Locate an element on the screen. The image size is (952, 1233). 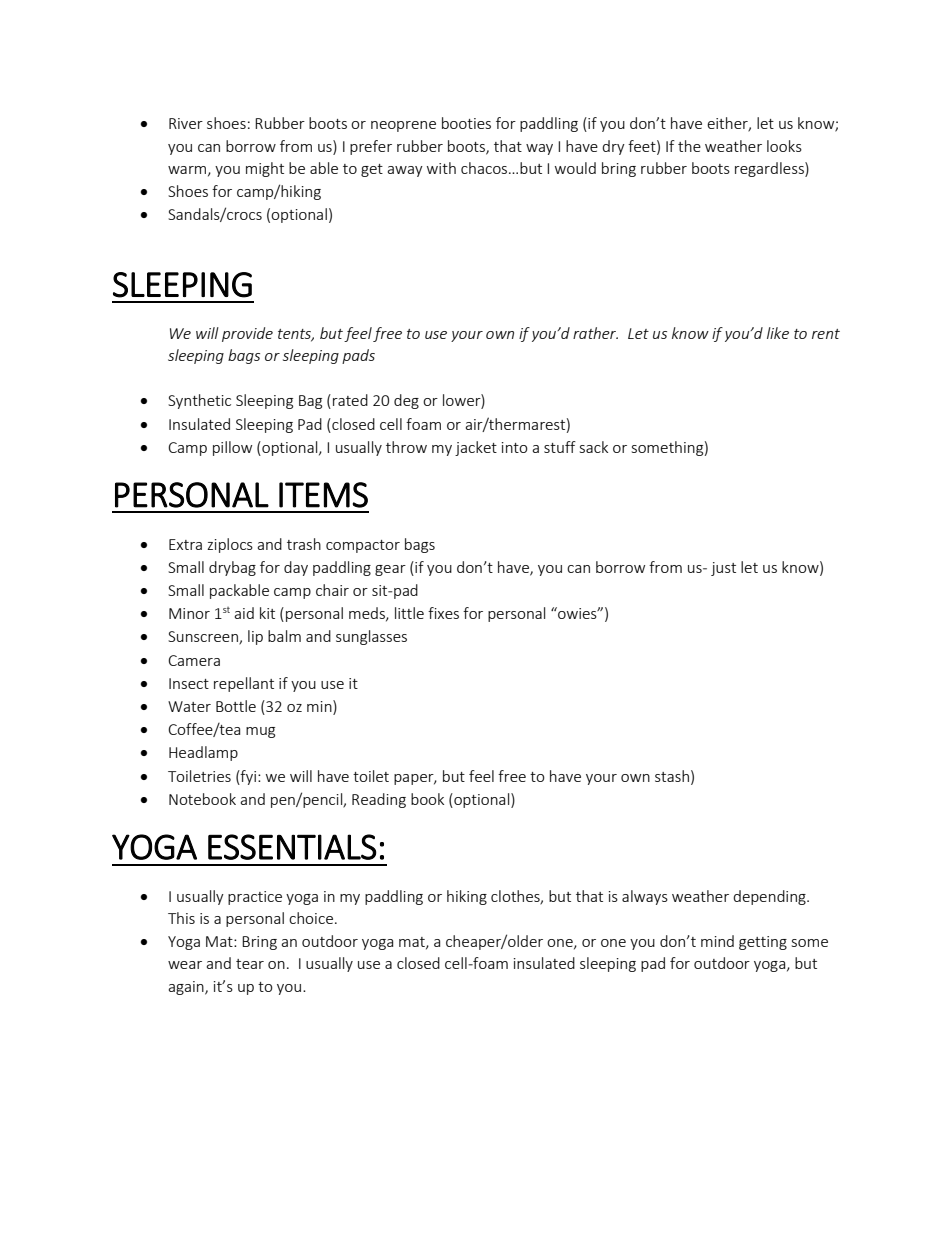
booties is located at coordinates (466, 123).
